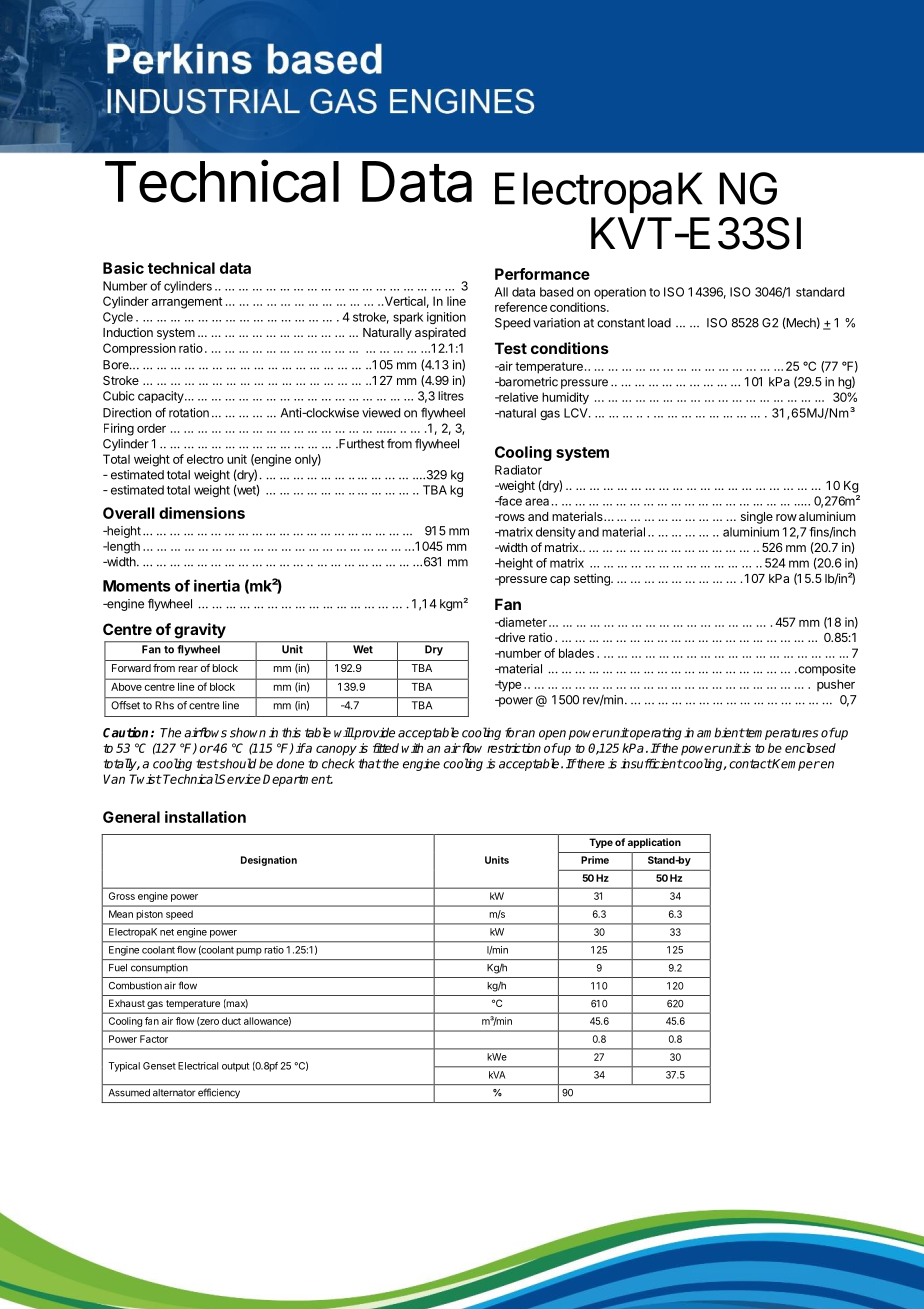  I want to click on installation, so click(205, 817).
